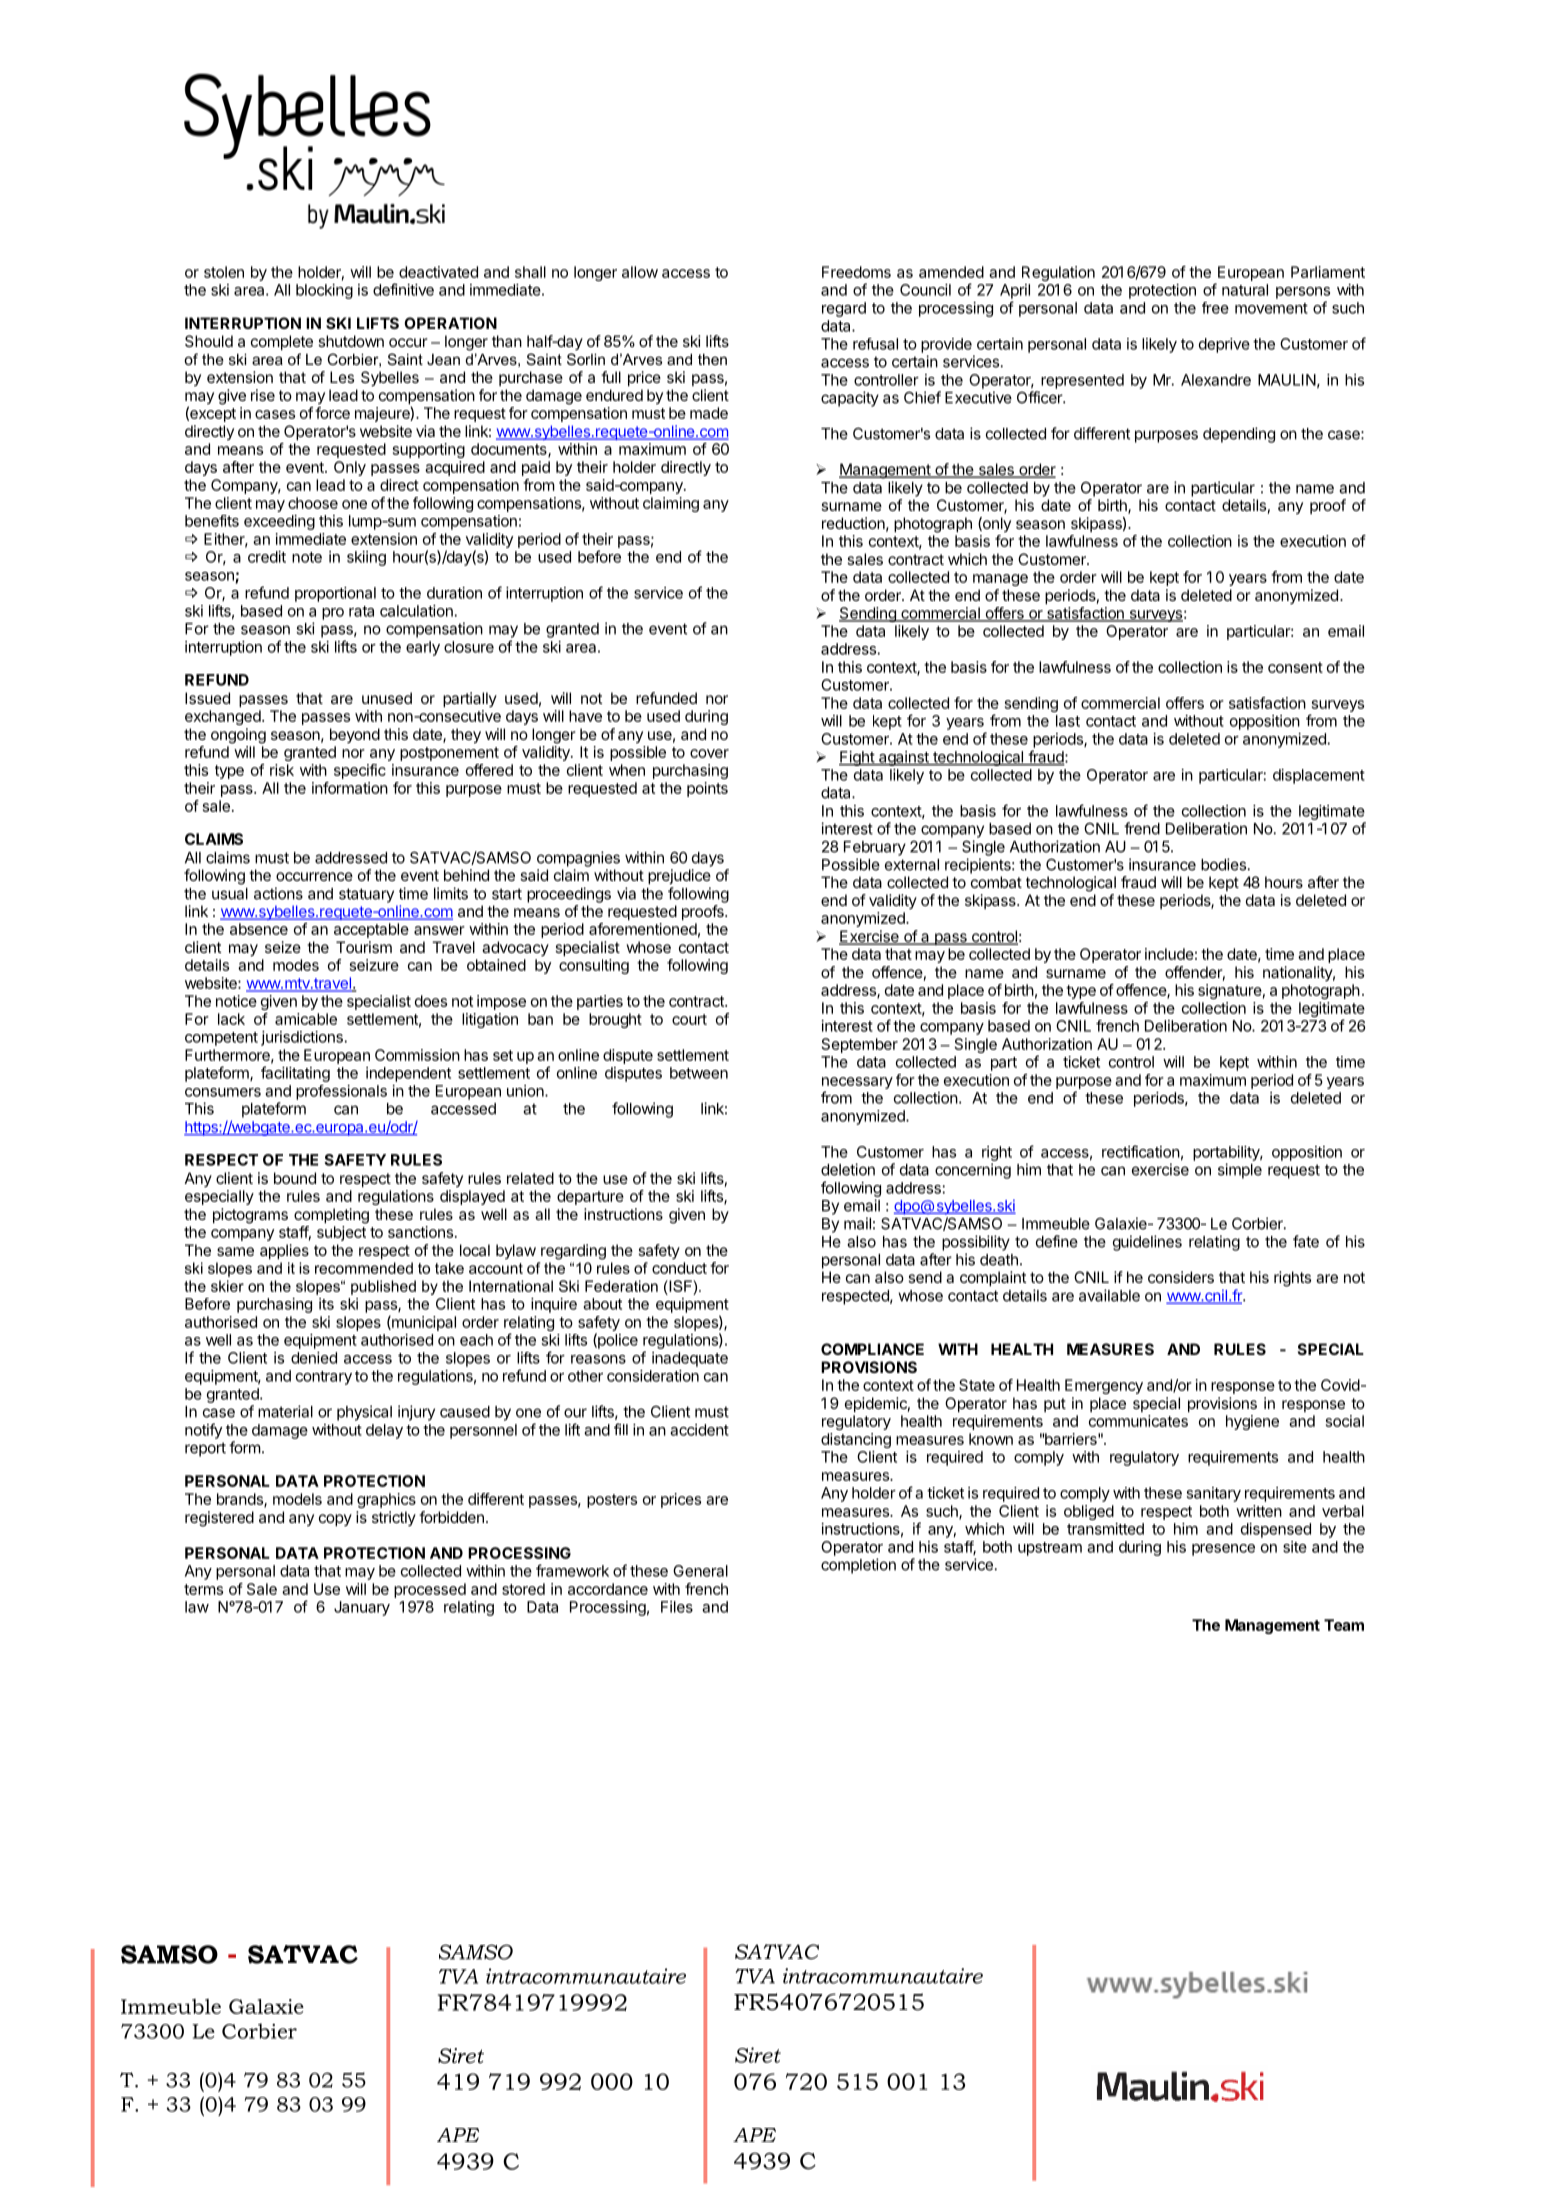  What do you see at coordinates (324, 291) in the screenshot?
I see `blocking` at bounding box center [324, 291].
